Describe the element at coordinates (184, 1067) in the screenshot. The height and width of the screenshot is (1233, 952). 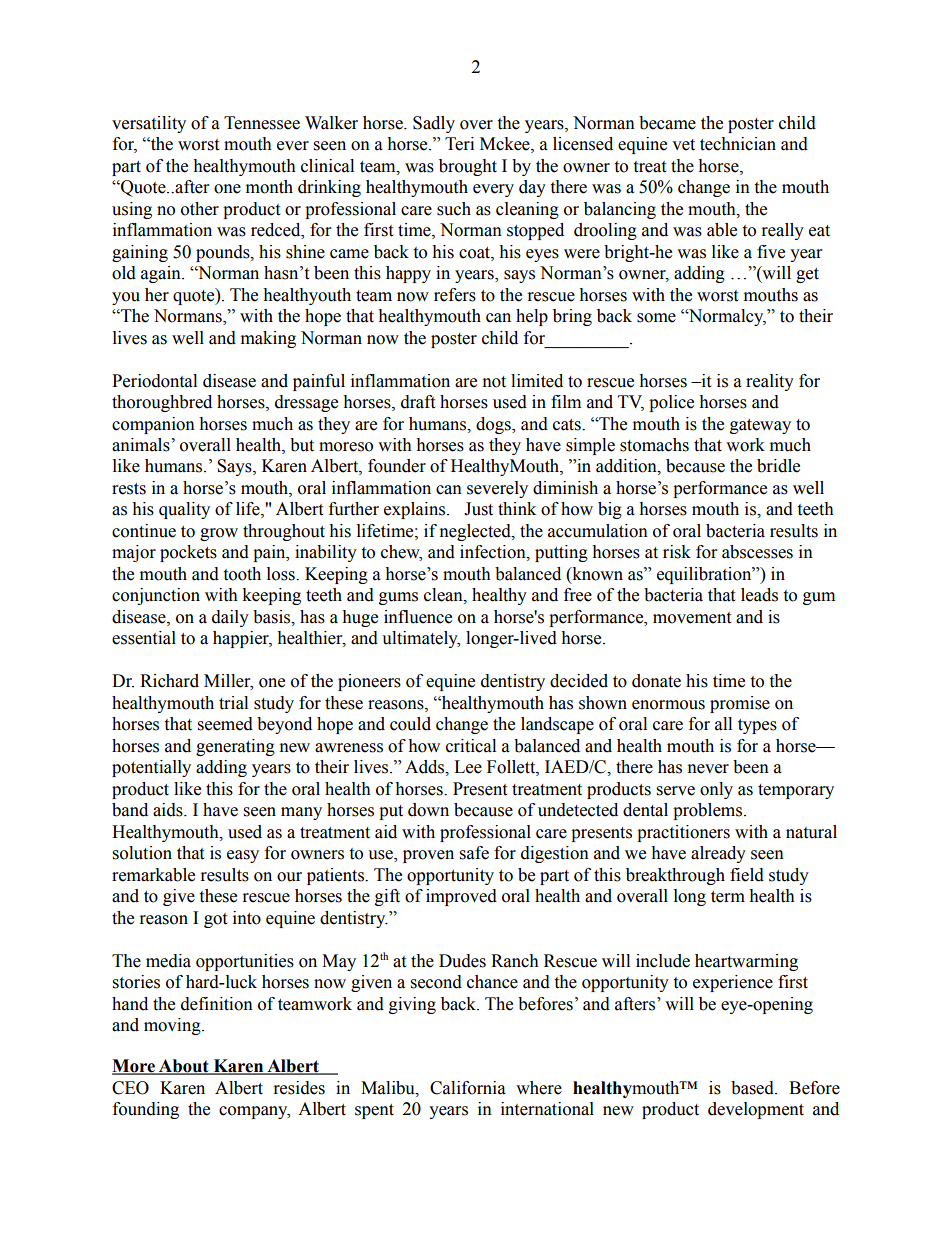
I see `About` at that location.
